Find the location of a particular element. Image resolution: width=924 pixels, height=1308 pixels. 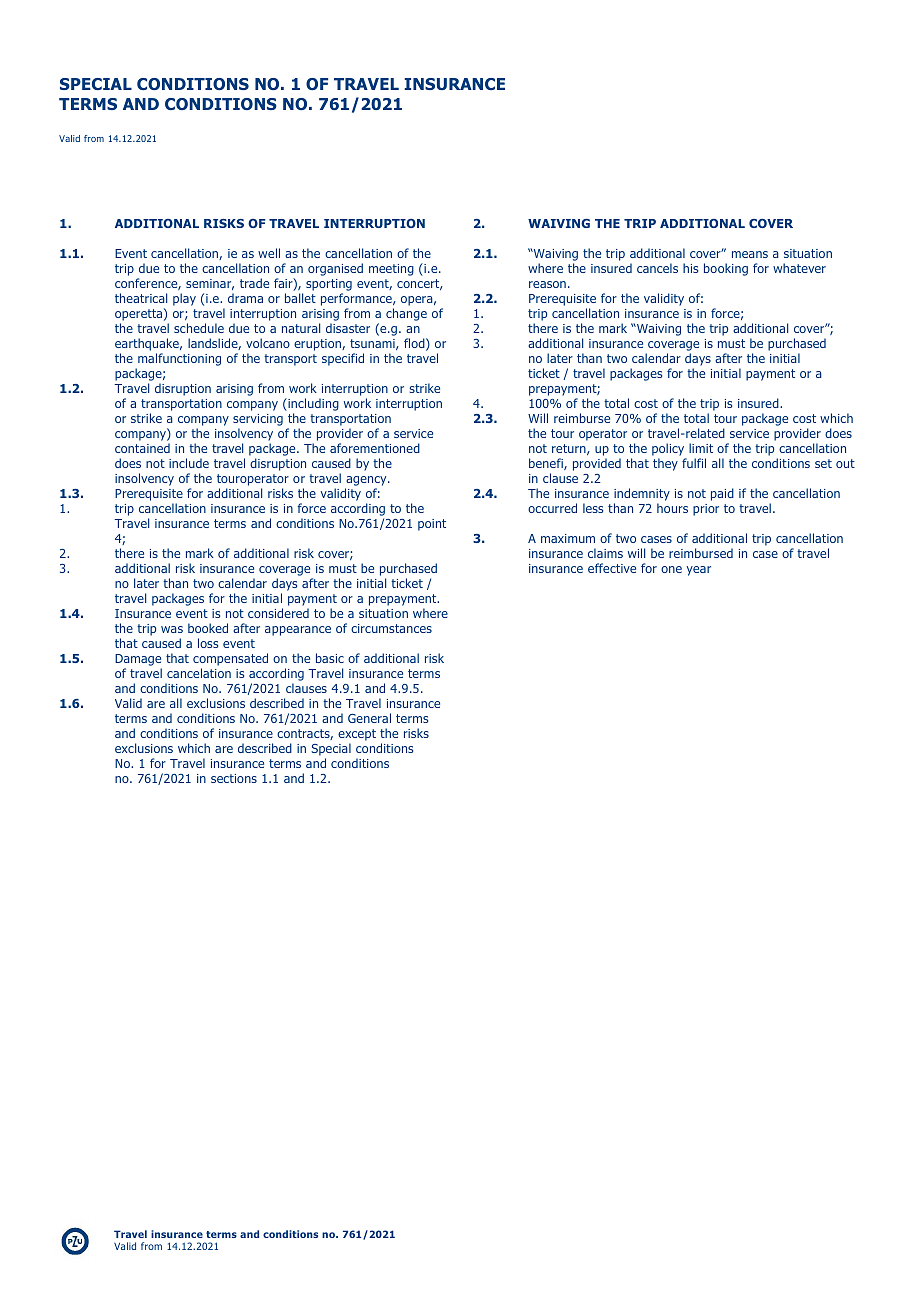

prior is located at coordinates (706, 510).
